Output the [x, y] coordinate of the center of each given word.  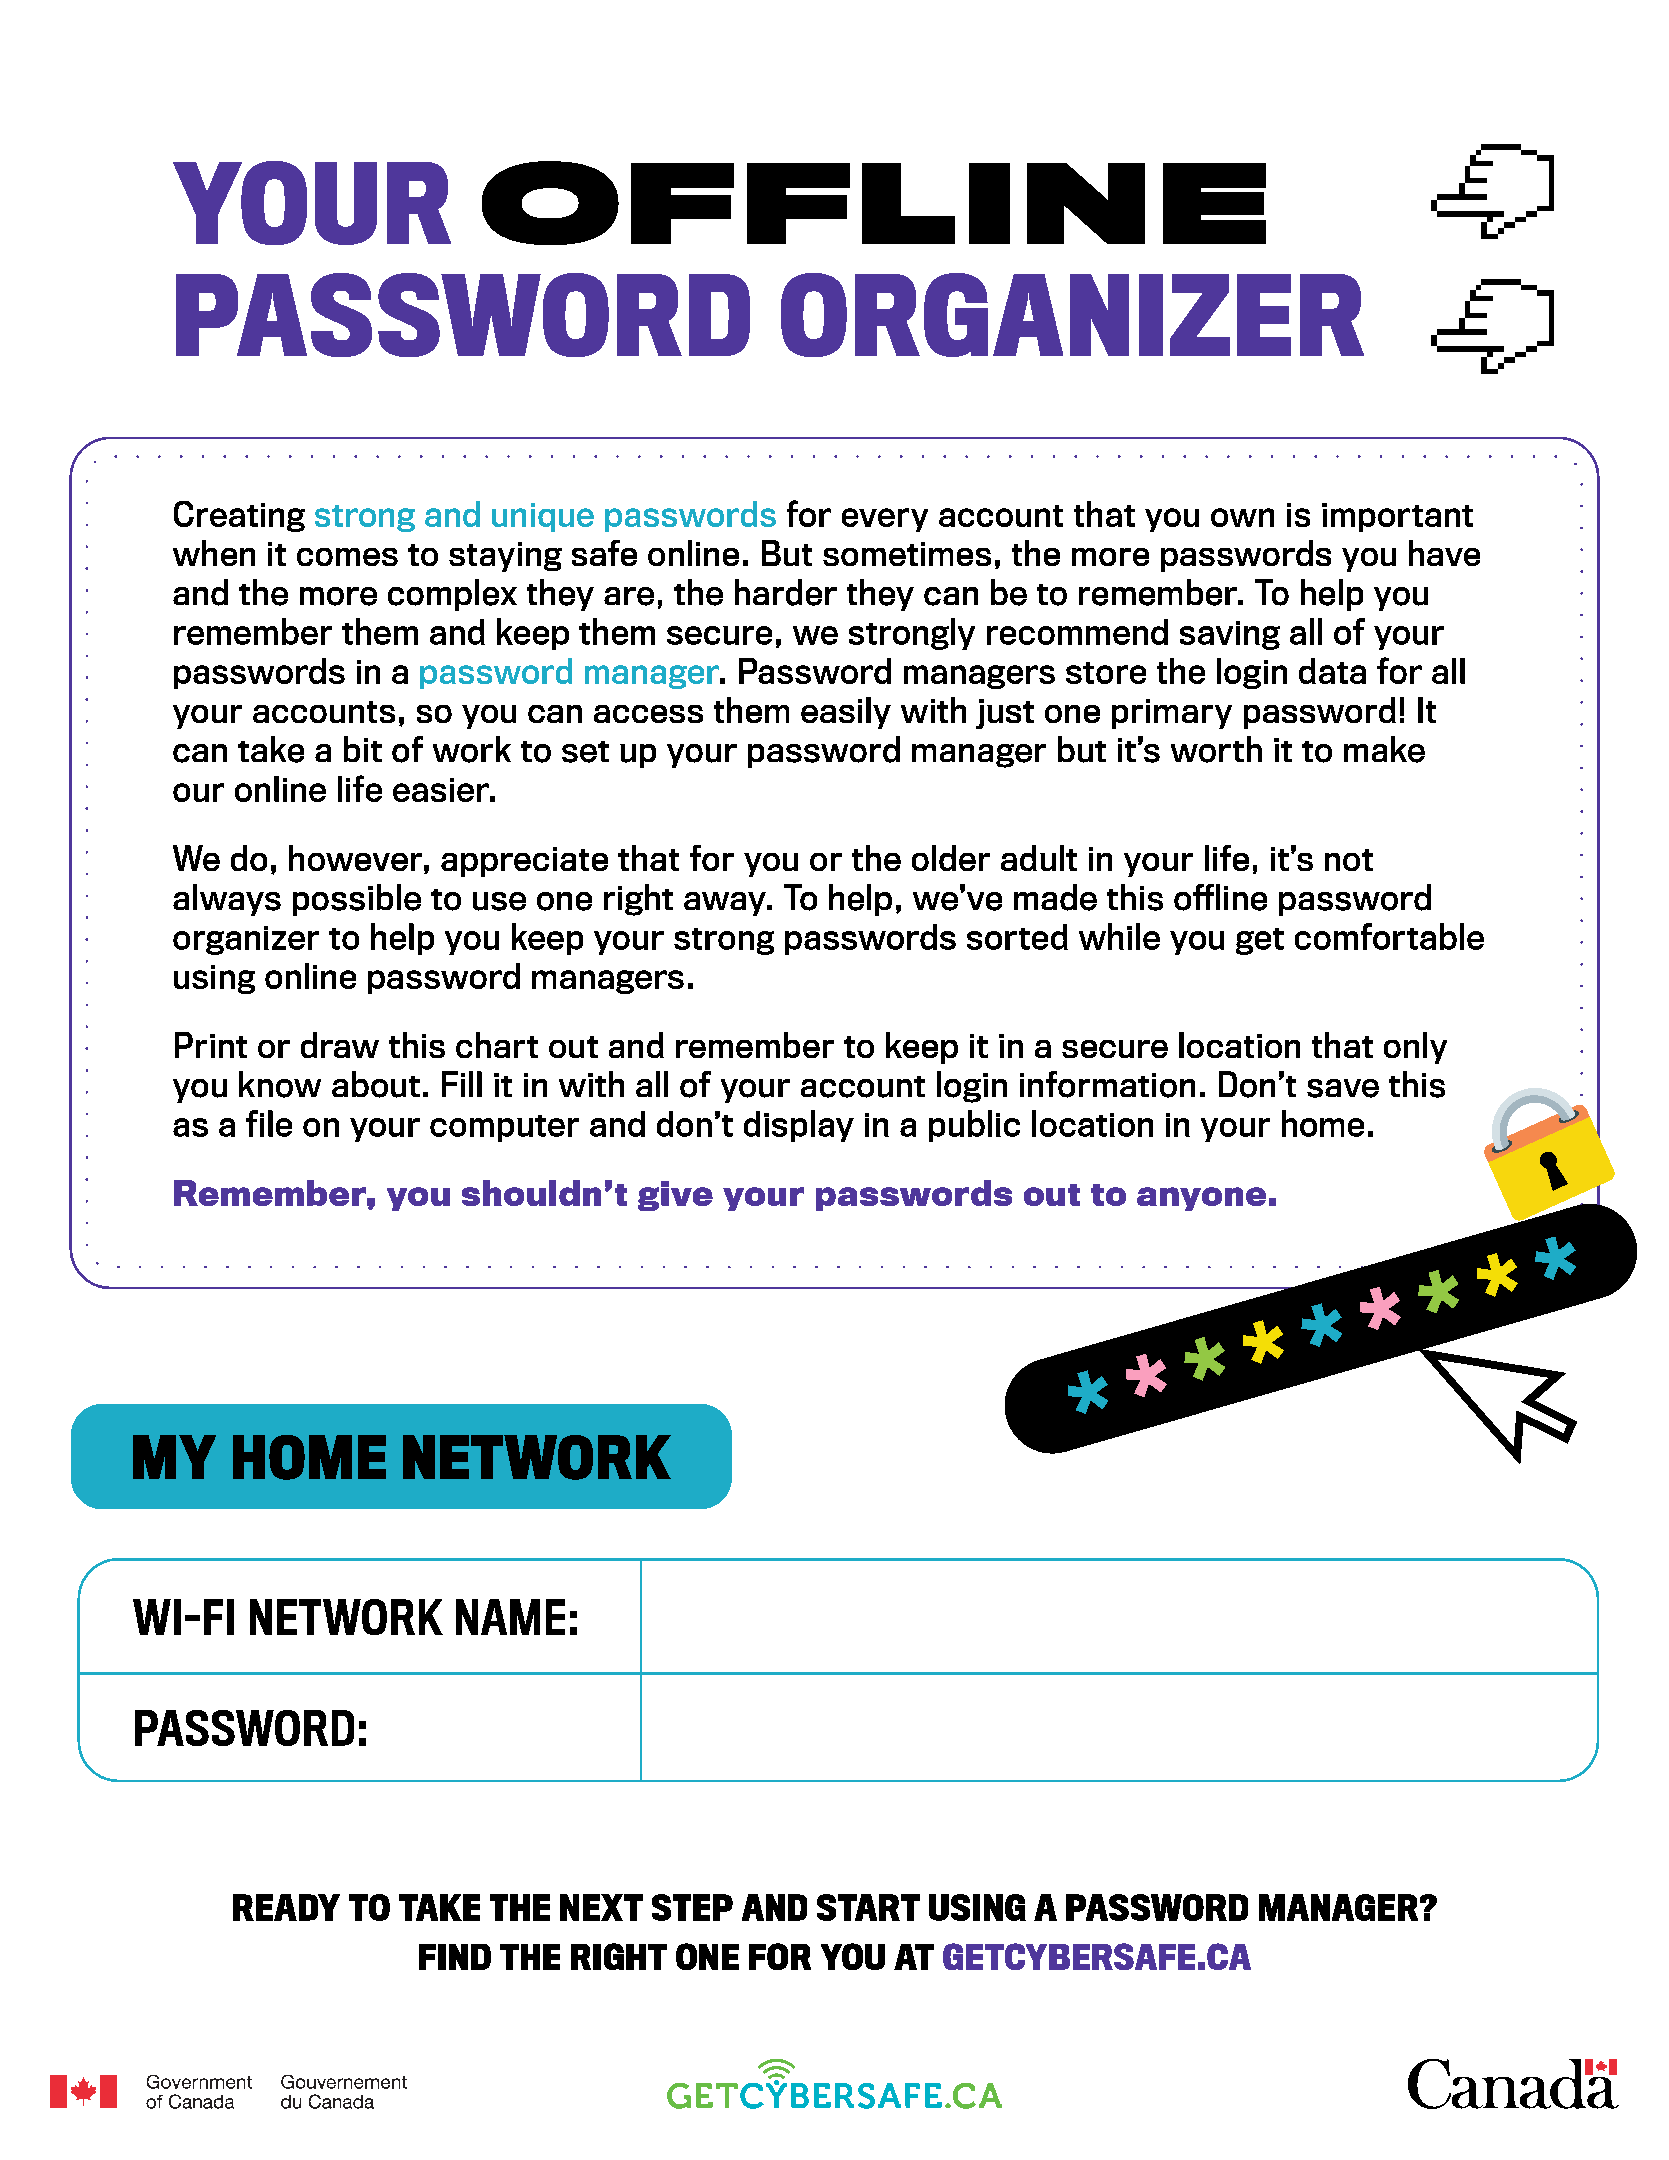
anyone [1201, 1199]
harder [786, 592]
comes [347, 557]
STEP [692, 1907]
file [269, 1123]
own [1242, 517]
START [868, 1907]
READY [286, 1907]
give [675, 1196]
